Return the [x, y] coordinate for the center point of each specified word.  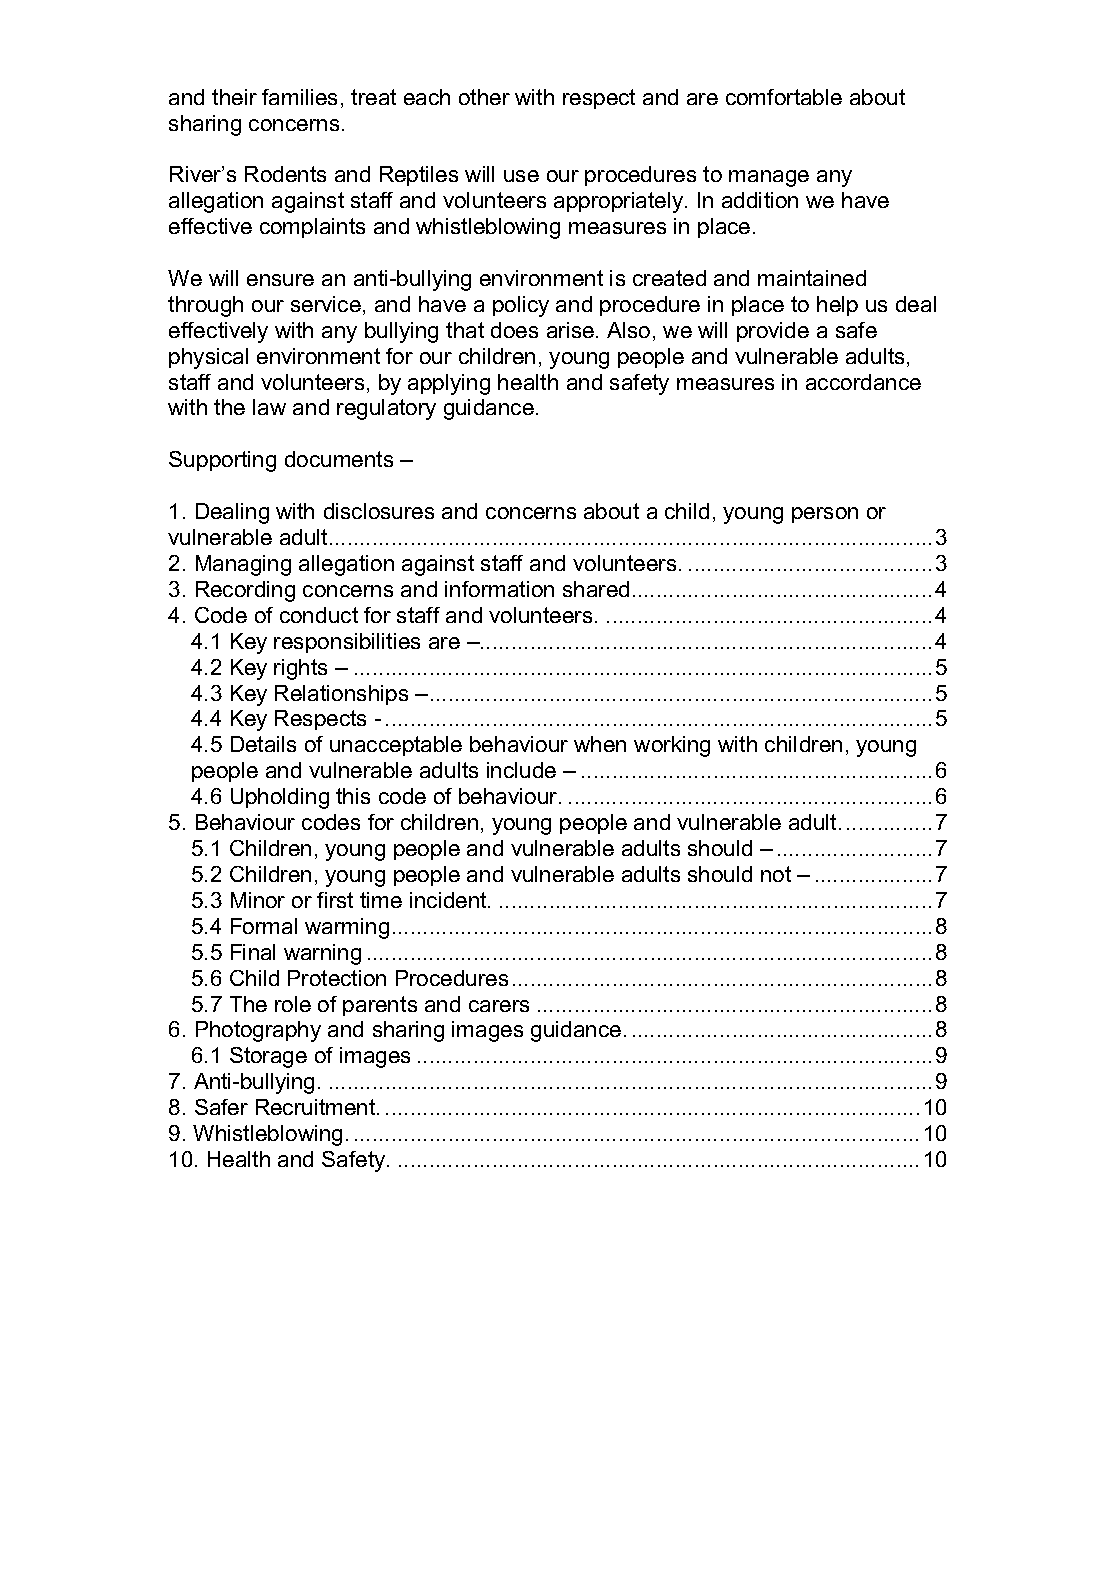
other [484, 97]
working [672, 746]
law [269, 407]
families [299, 97]
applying [449, 384]
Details [263, 744]
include [521, 770]
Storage [268, 1057]
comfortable [784, 97]
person [825, 515]
